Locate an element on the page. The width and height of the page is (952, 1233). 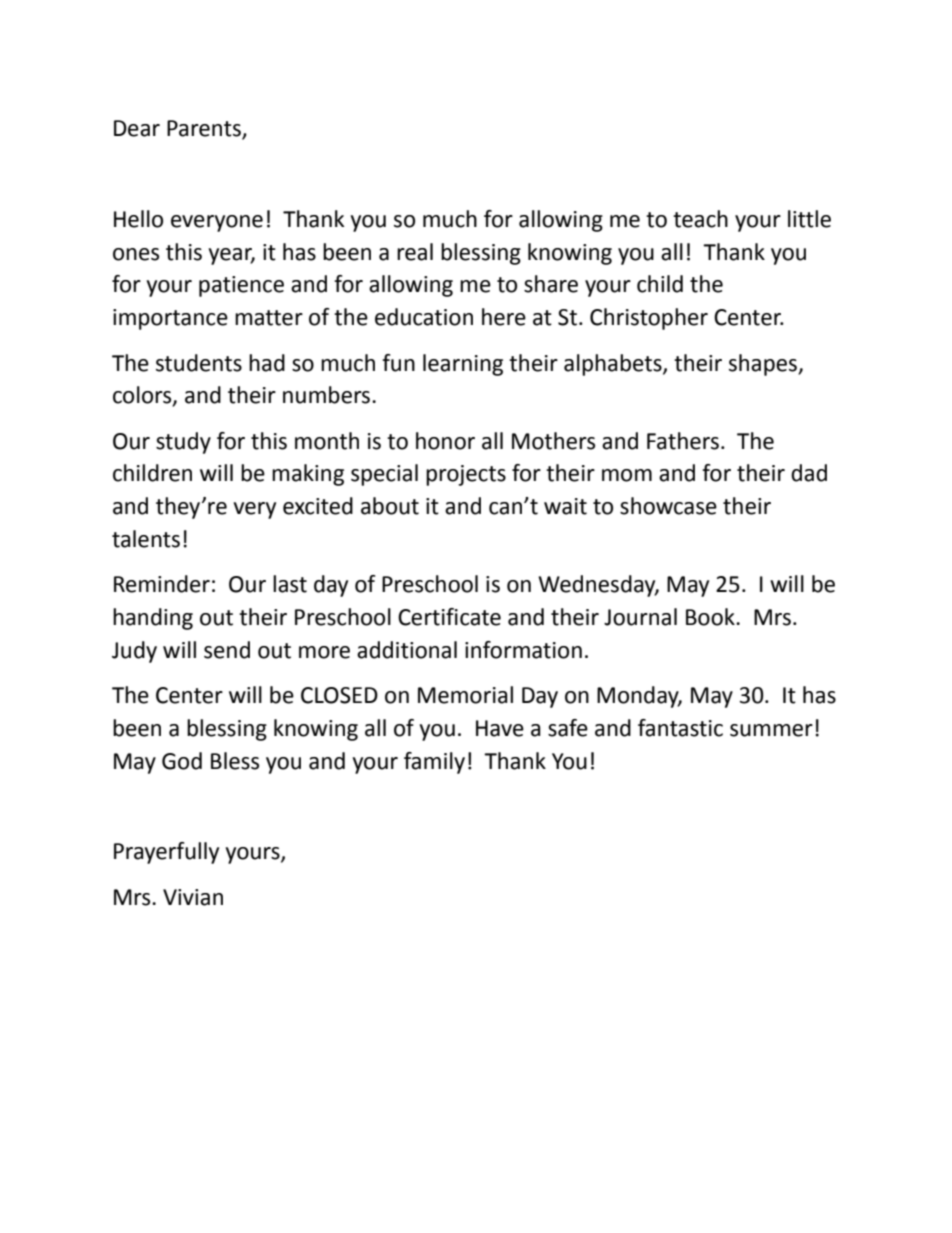
real is located at coordinates (415, 252).
